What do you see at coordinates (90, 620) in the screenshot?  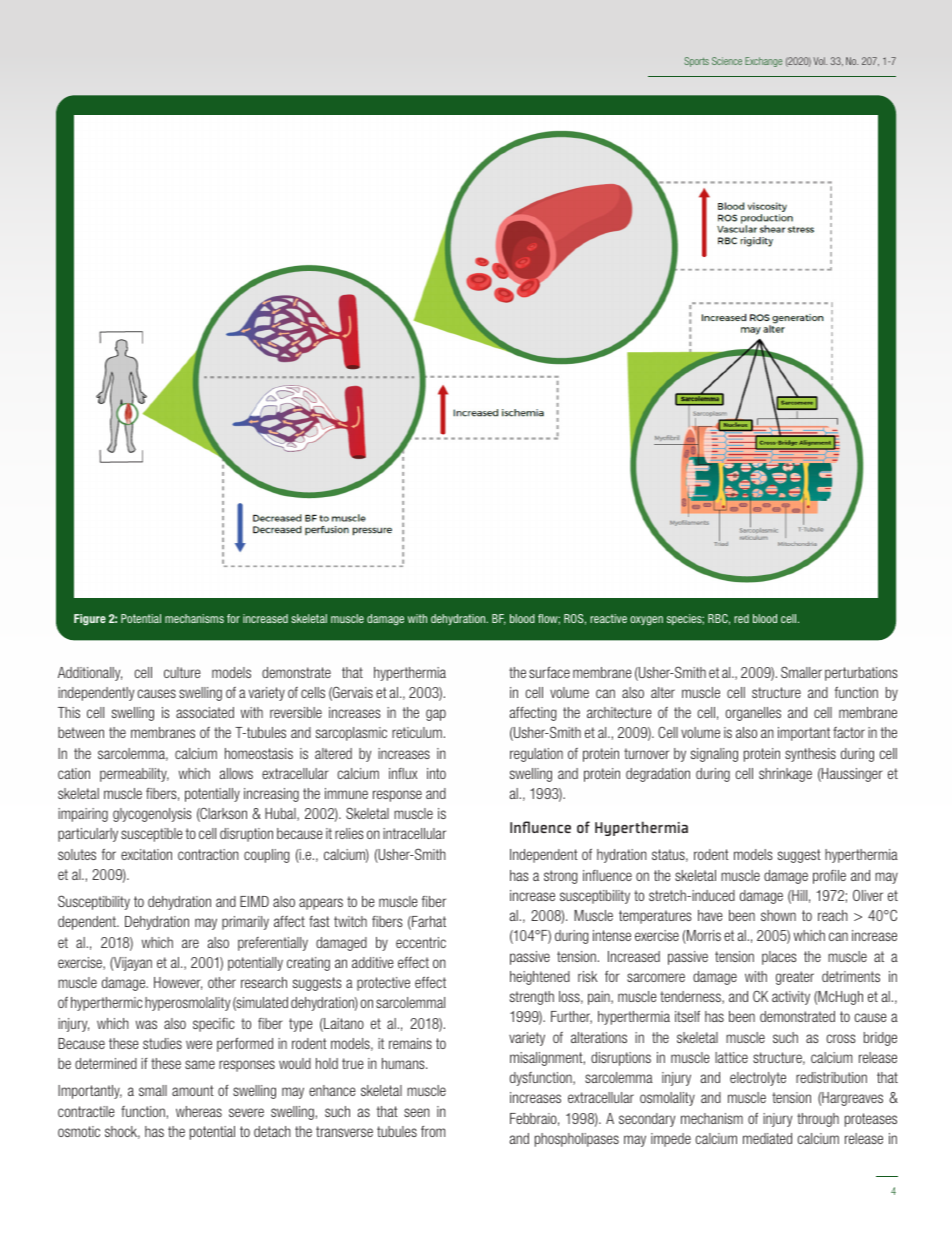 I see `Figure` at bounding box center [90, 620].
